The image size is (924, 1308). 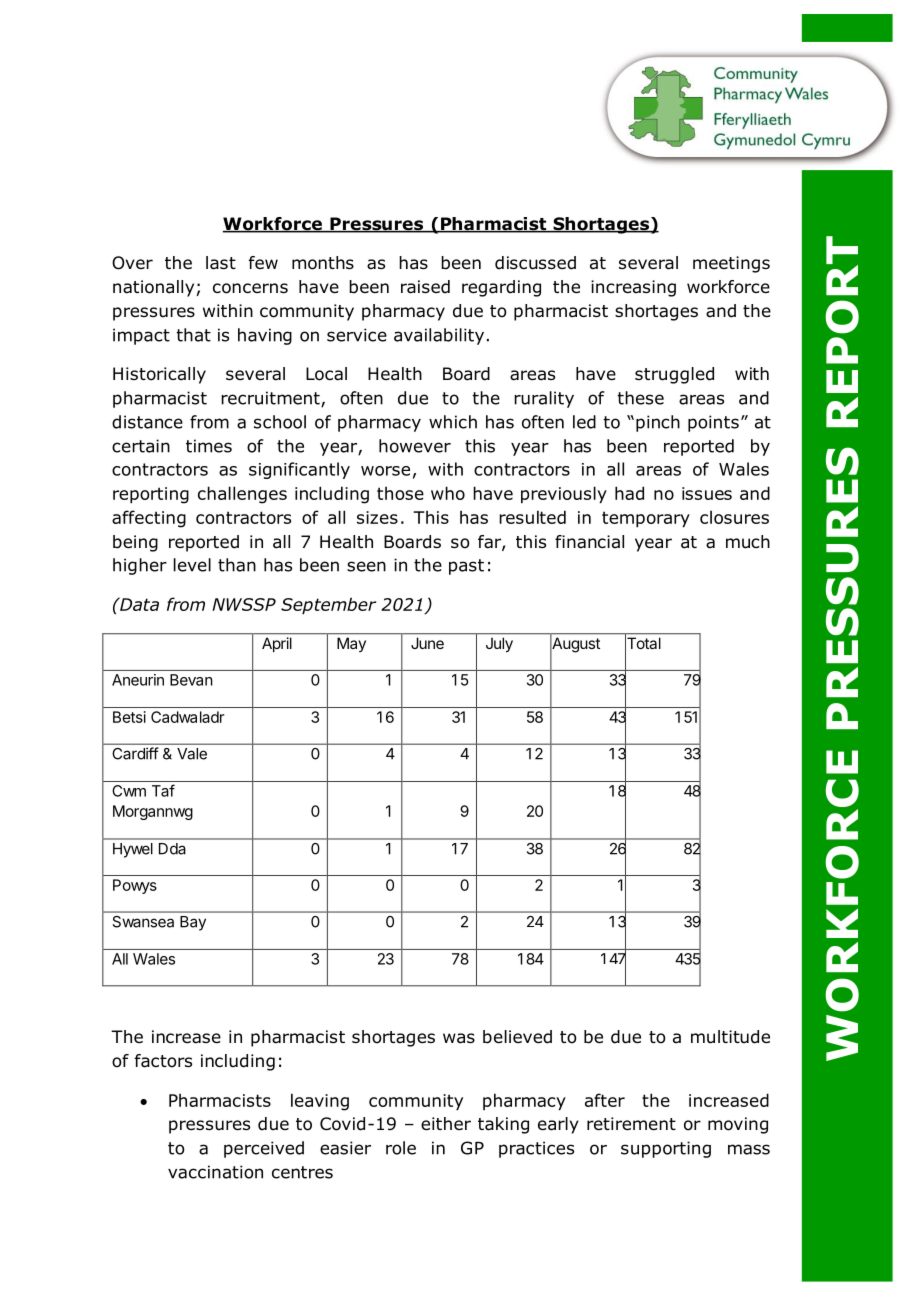 What do you see at coordinates (221, 263) in the page?
I see `last` at bounding box center [221, 263].
